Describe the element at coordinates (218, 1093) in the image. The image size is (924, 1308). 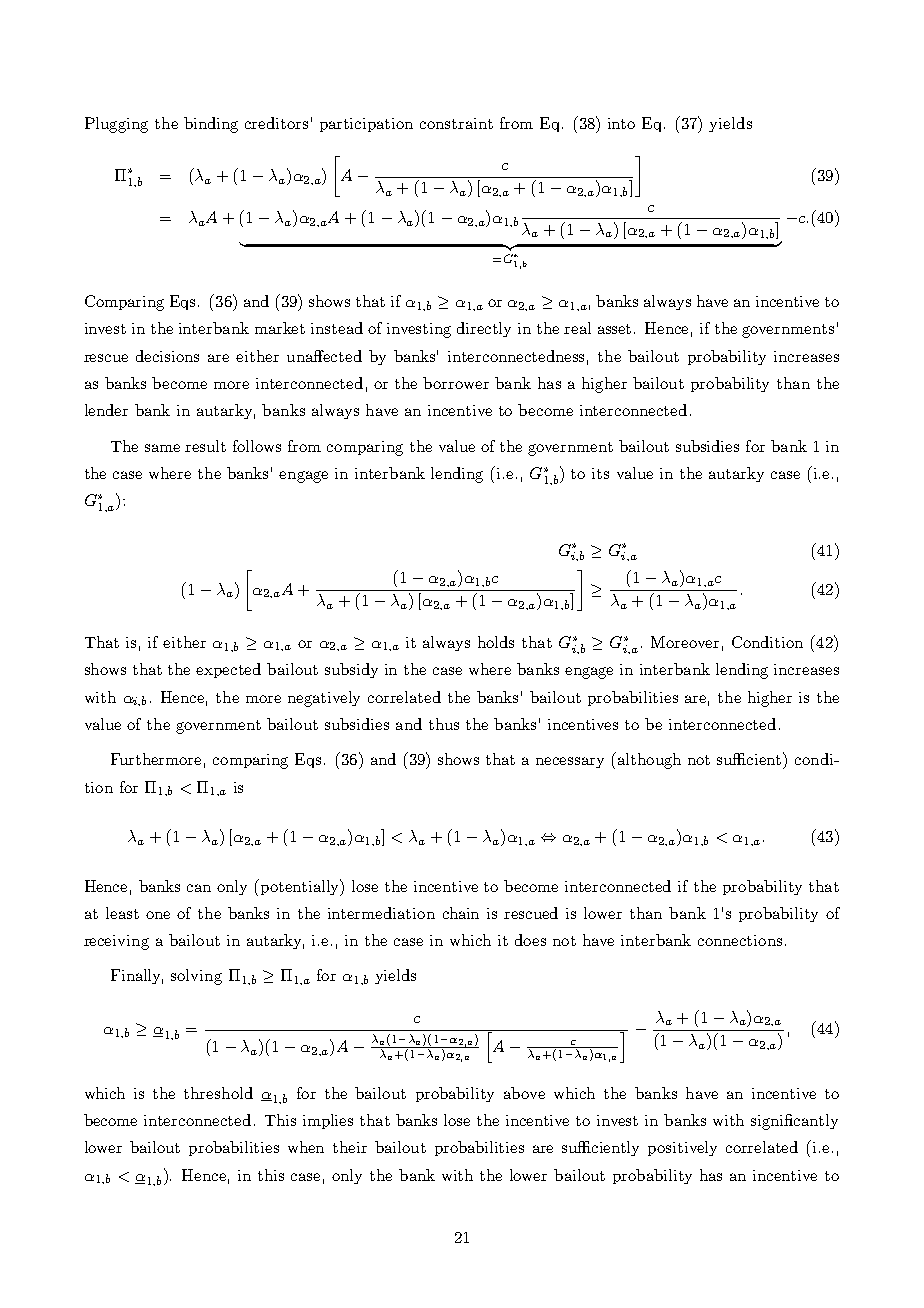
I see `threshold` at that location.
